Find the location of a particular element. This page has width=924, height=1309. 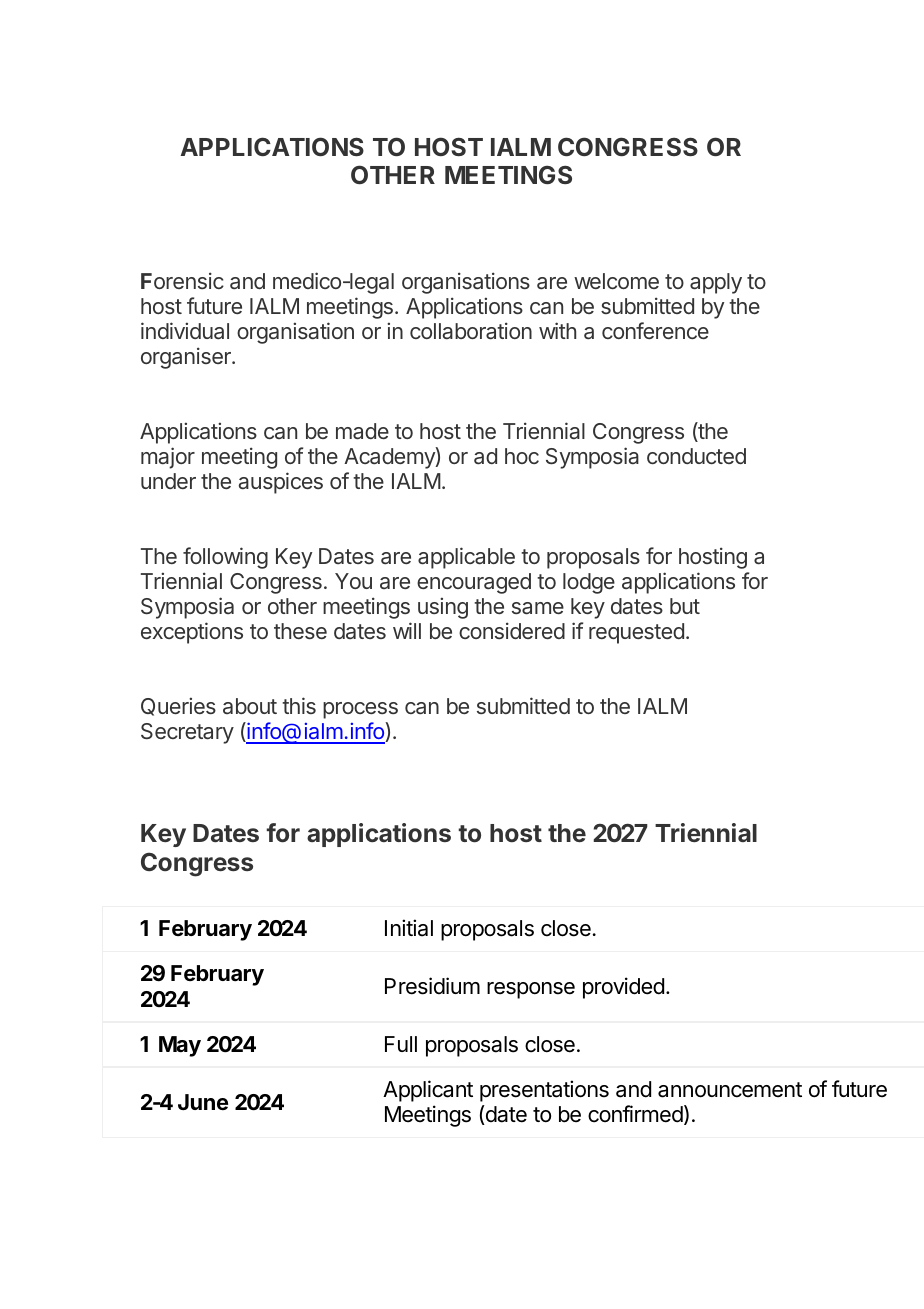

Applicant is located at coordinates (428, 1091).
